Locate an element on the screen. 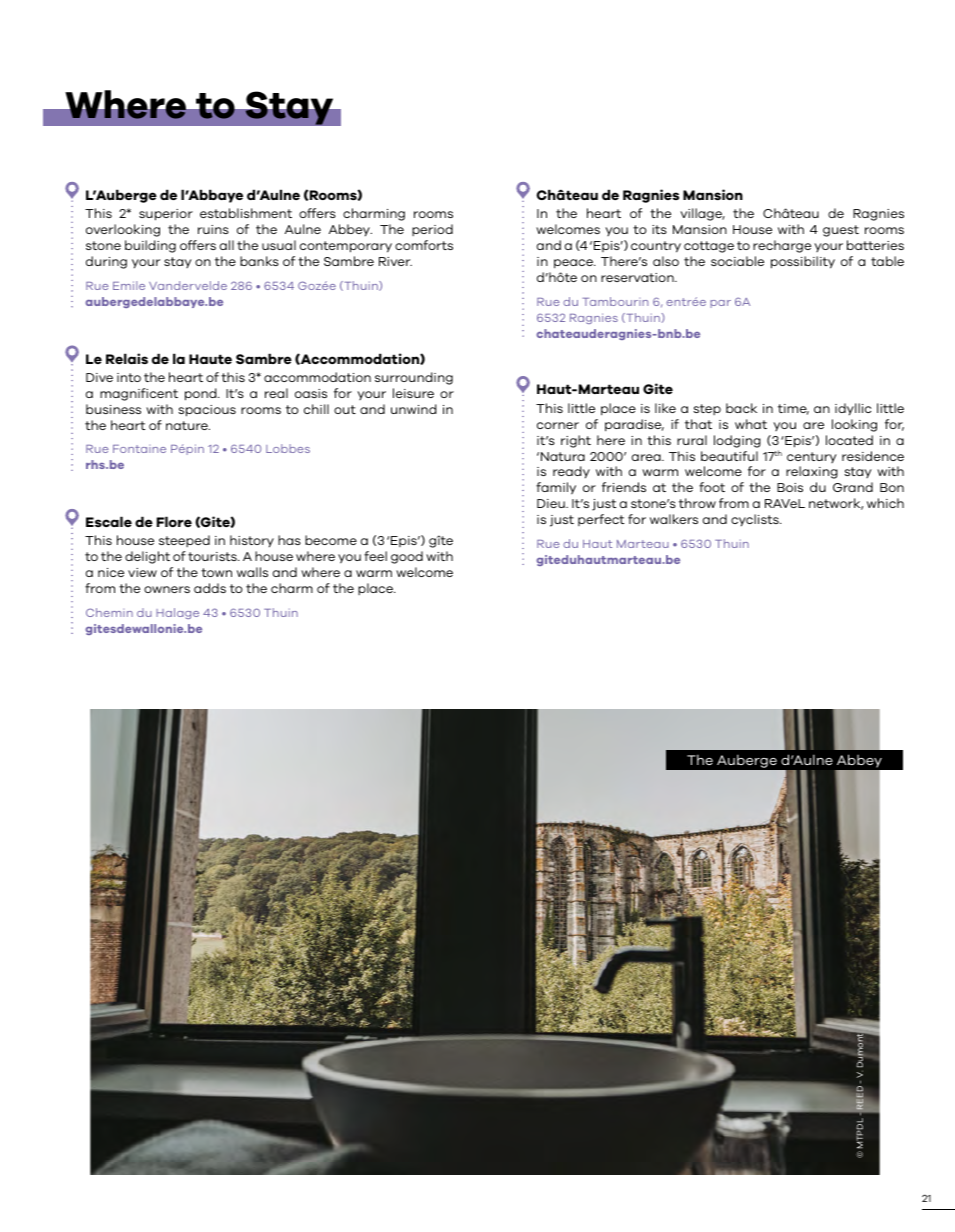  guest is located at coordinates (841, 231).
